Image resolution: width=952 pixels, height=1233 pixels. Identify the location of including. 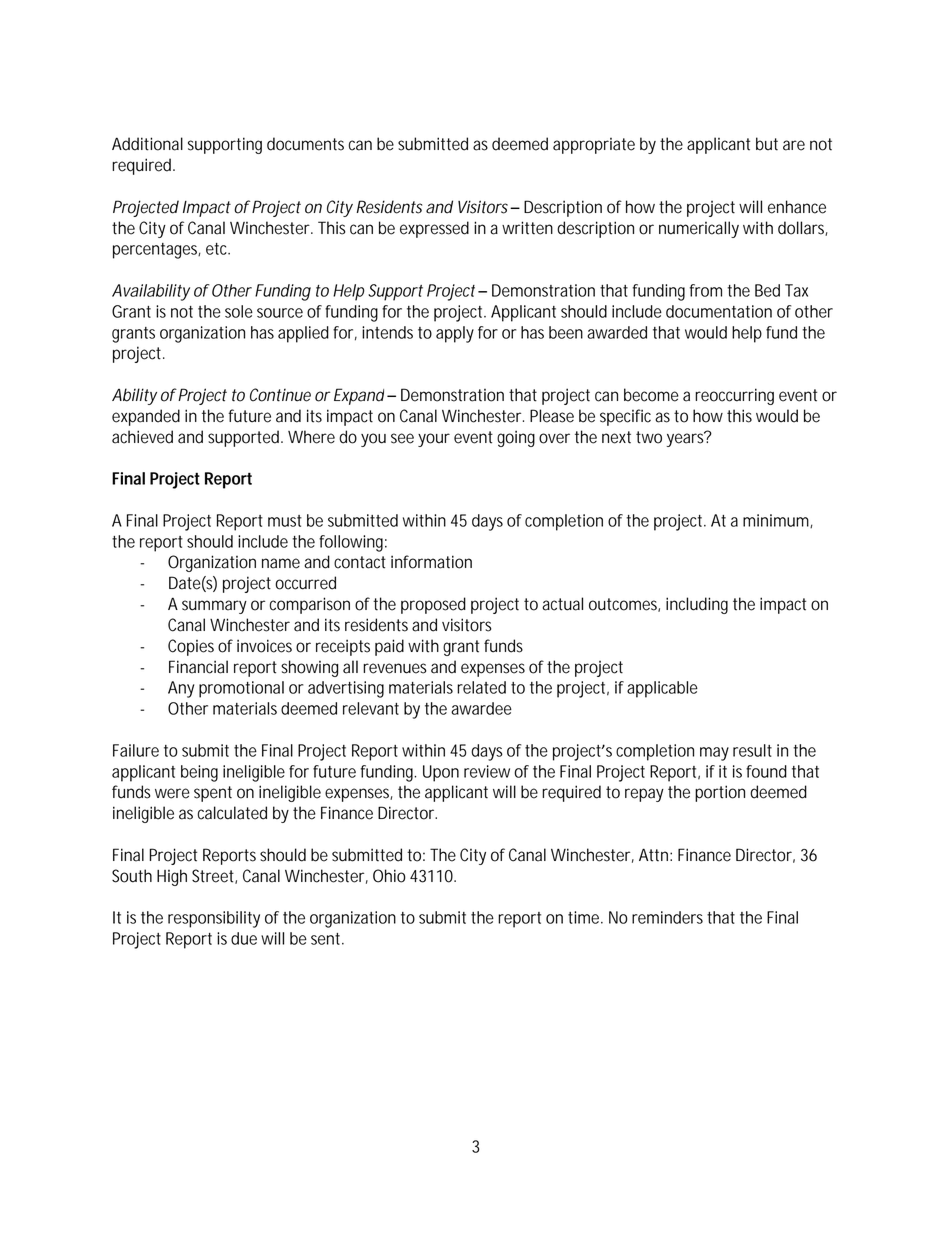
(697, 605).
